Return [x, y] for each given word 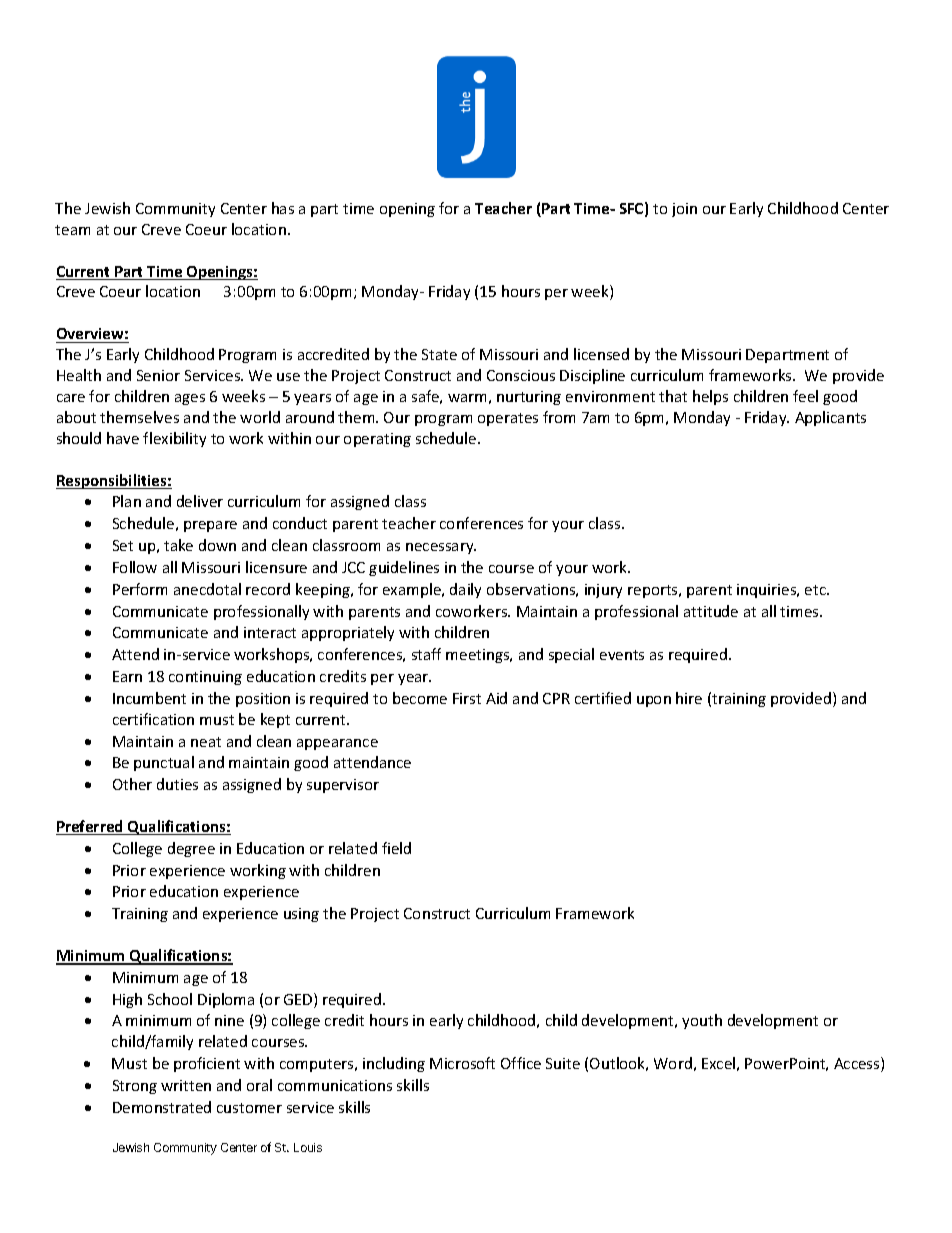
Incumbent [149, 698]
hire [689, 698]
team [72, 230]
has [283, 208]
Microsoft [462, 1063]
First [467, 698]
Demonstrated [162, 1107]
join [684, 210]
